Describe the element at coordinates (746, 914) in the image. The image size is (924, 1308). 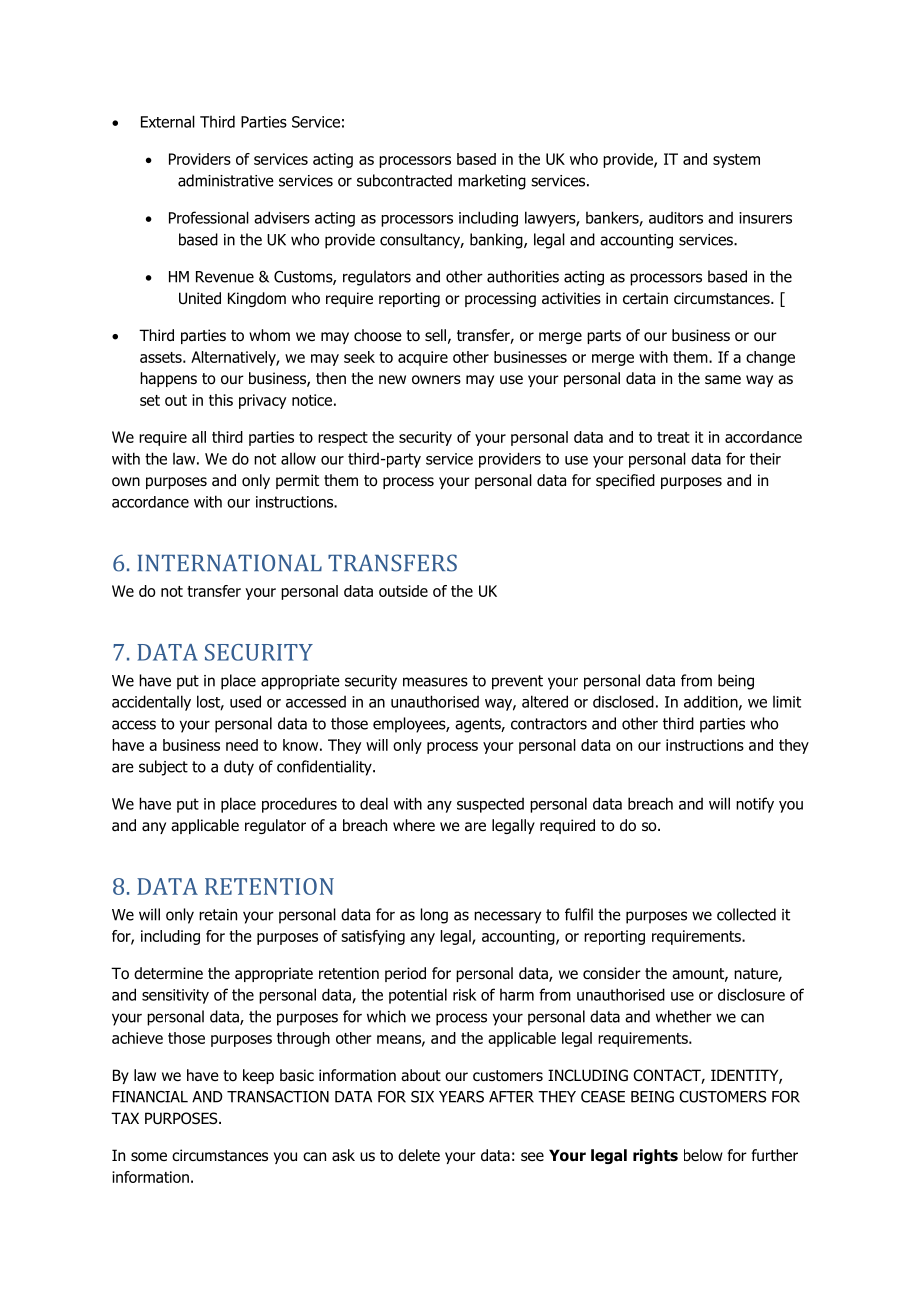
I see `collected` at that location.
